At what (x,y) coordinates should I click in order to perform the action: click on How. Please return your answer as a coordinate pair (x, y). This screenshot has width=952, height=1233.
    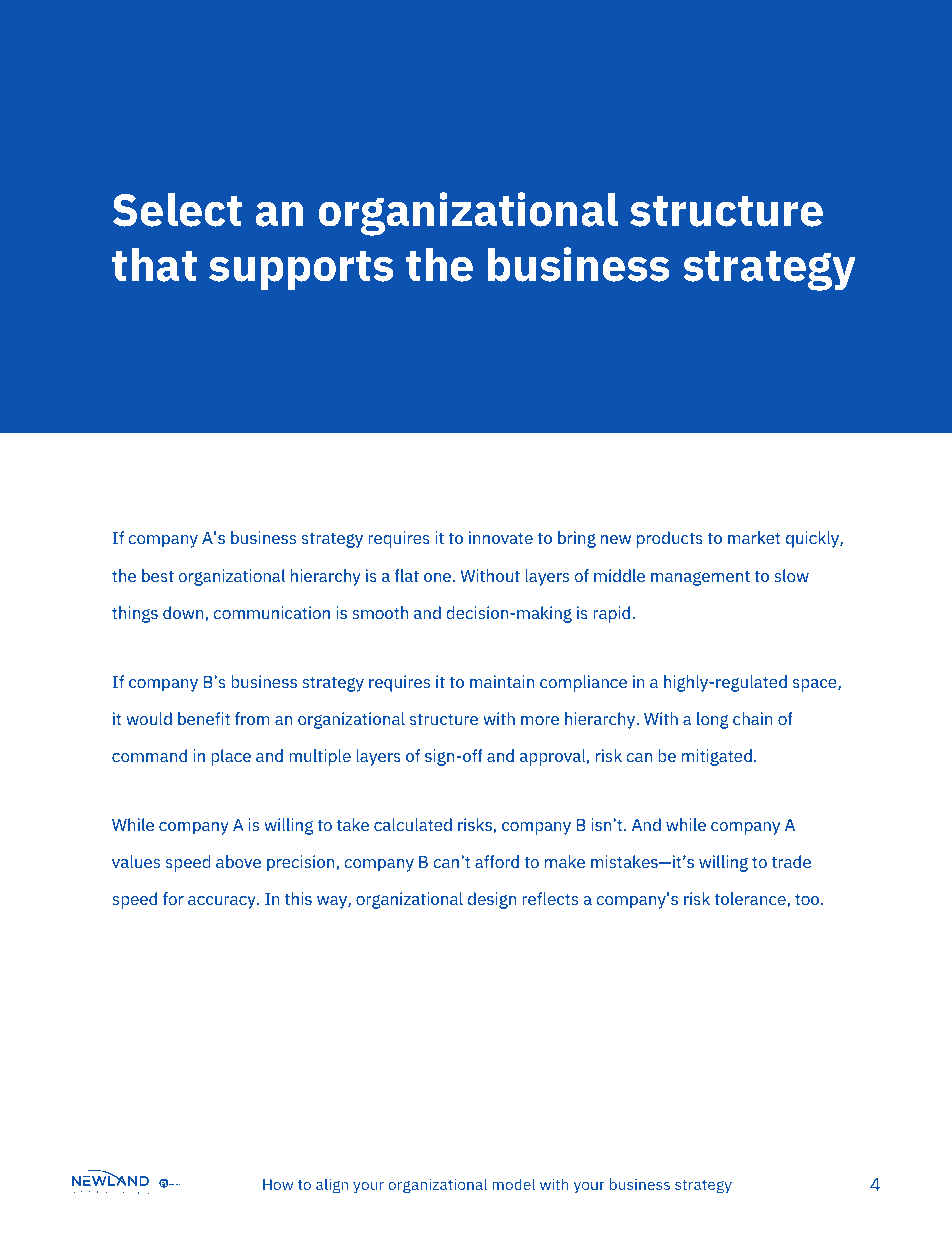
    Looking at the image, I should click on (278, 1184).
